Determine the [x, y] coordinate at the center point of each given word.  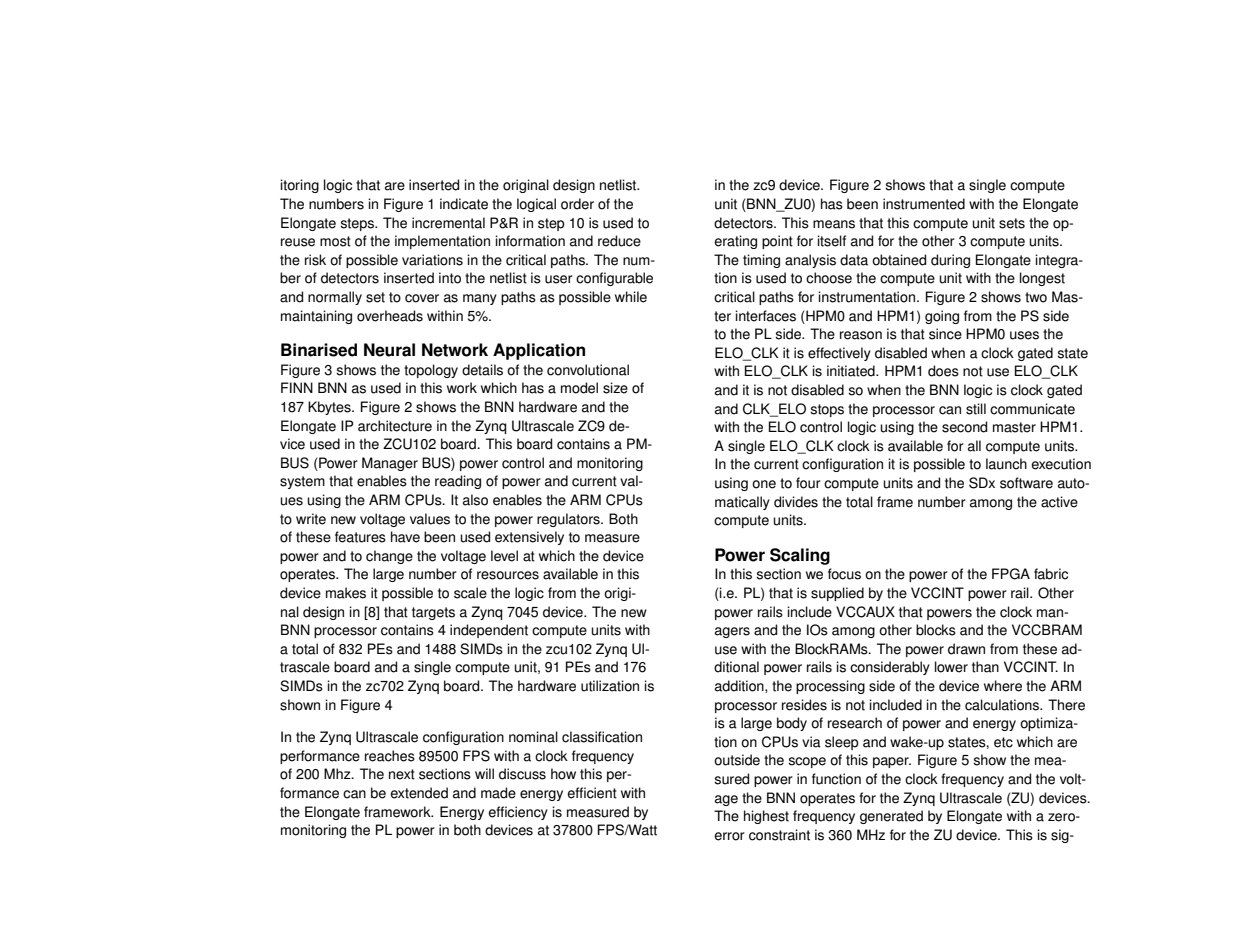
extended [419, 793]
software [1026, 483]
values [430, 519]
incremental [448, 223]
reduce [619, 241]
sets [1012, 223]
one [764, 484]
